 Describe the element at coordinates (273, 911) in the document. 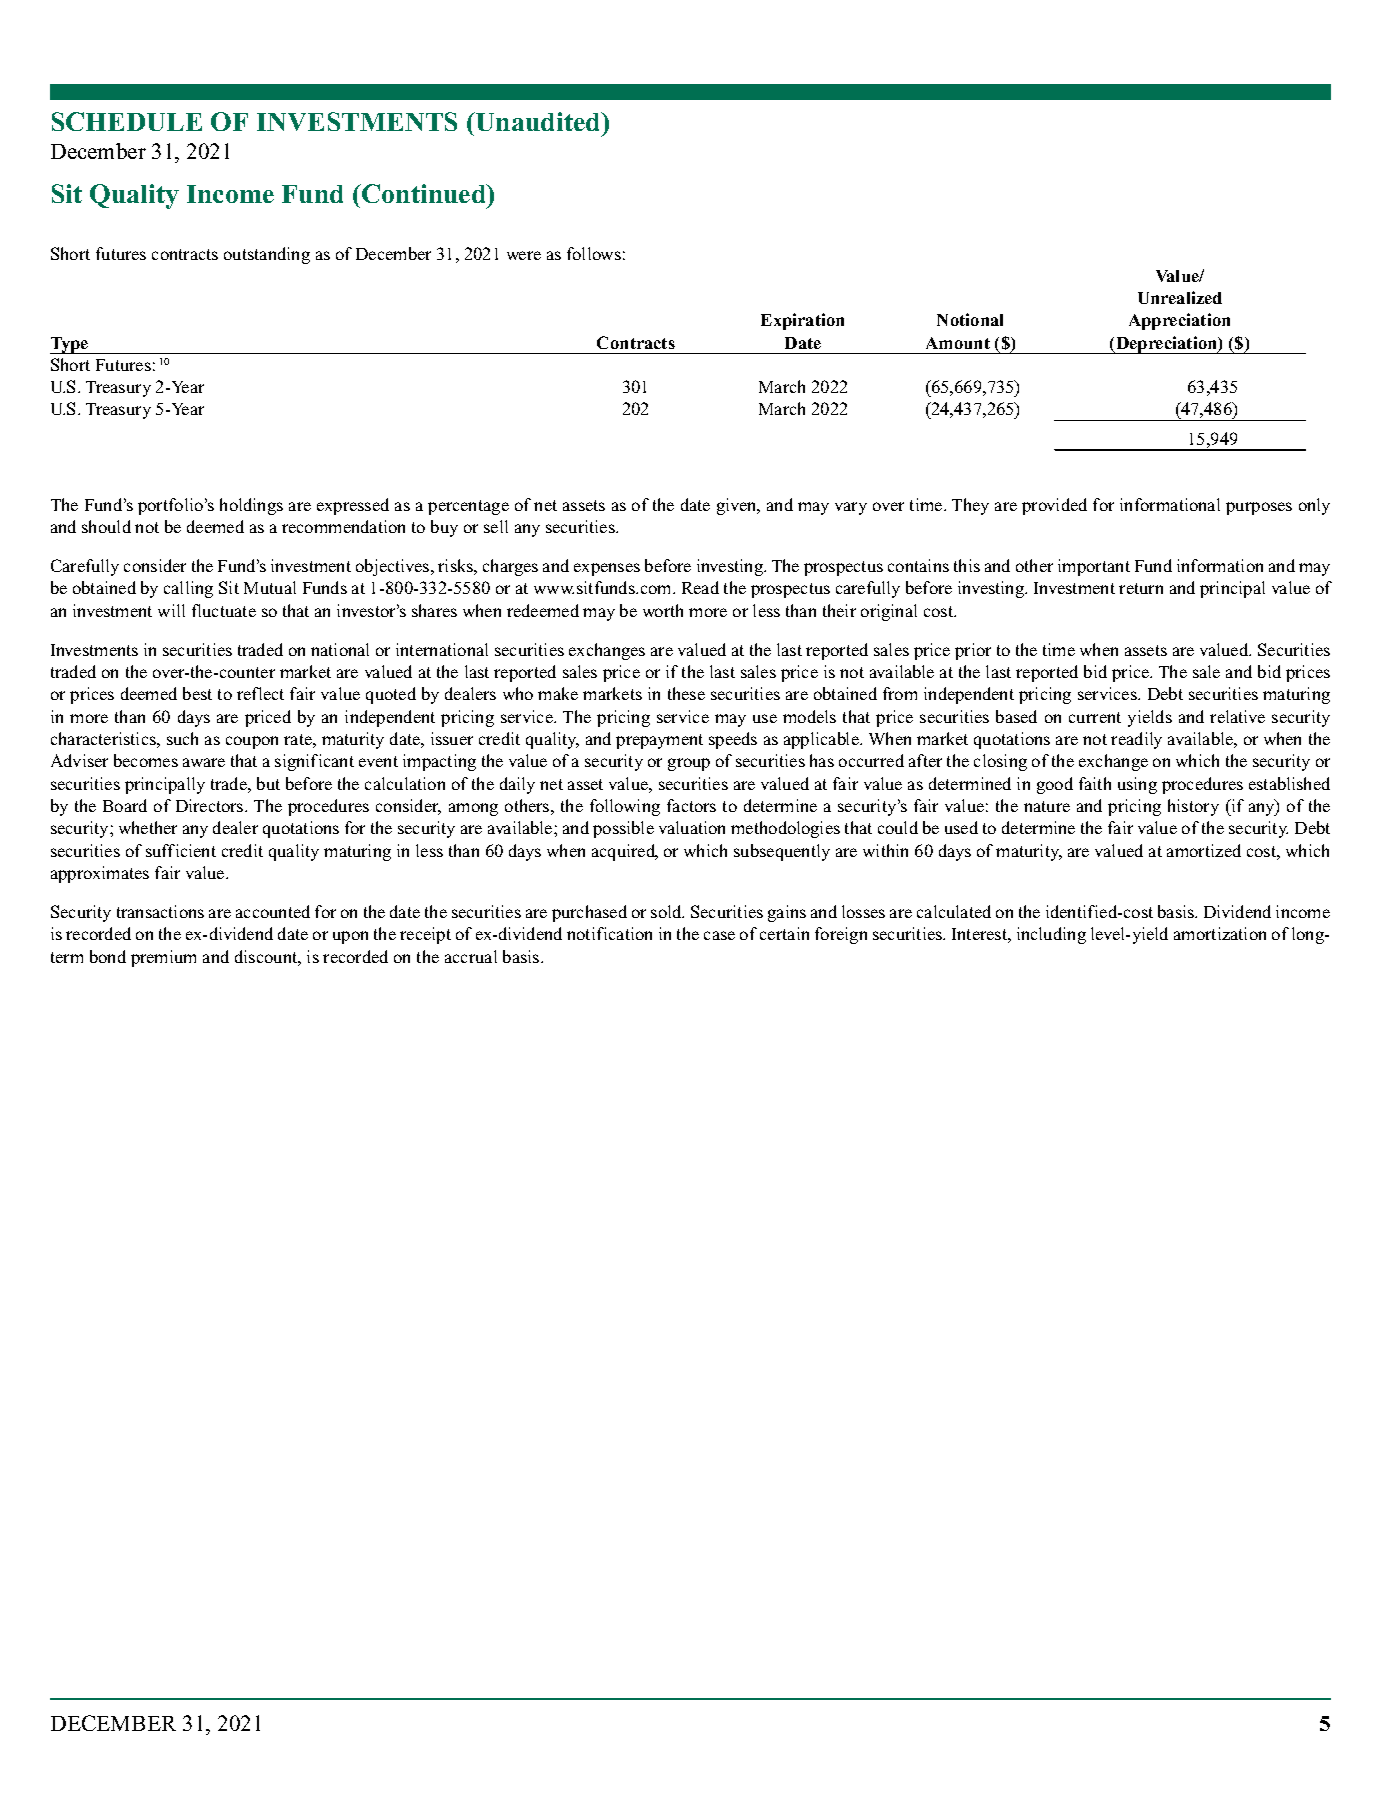

I see `accounted` at that location.
